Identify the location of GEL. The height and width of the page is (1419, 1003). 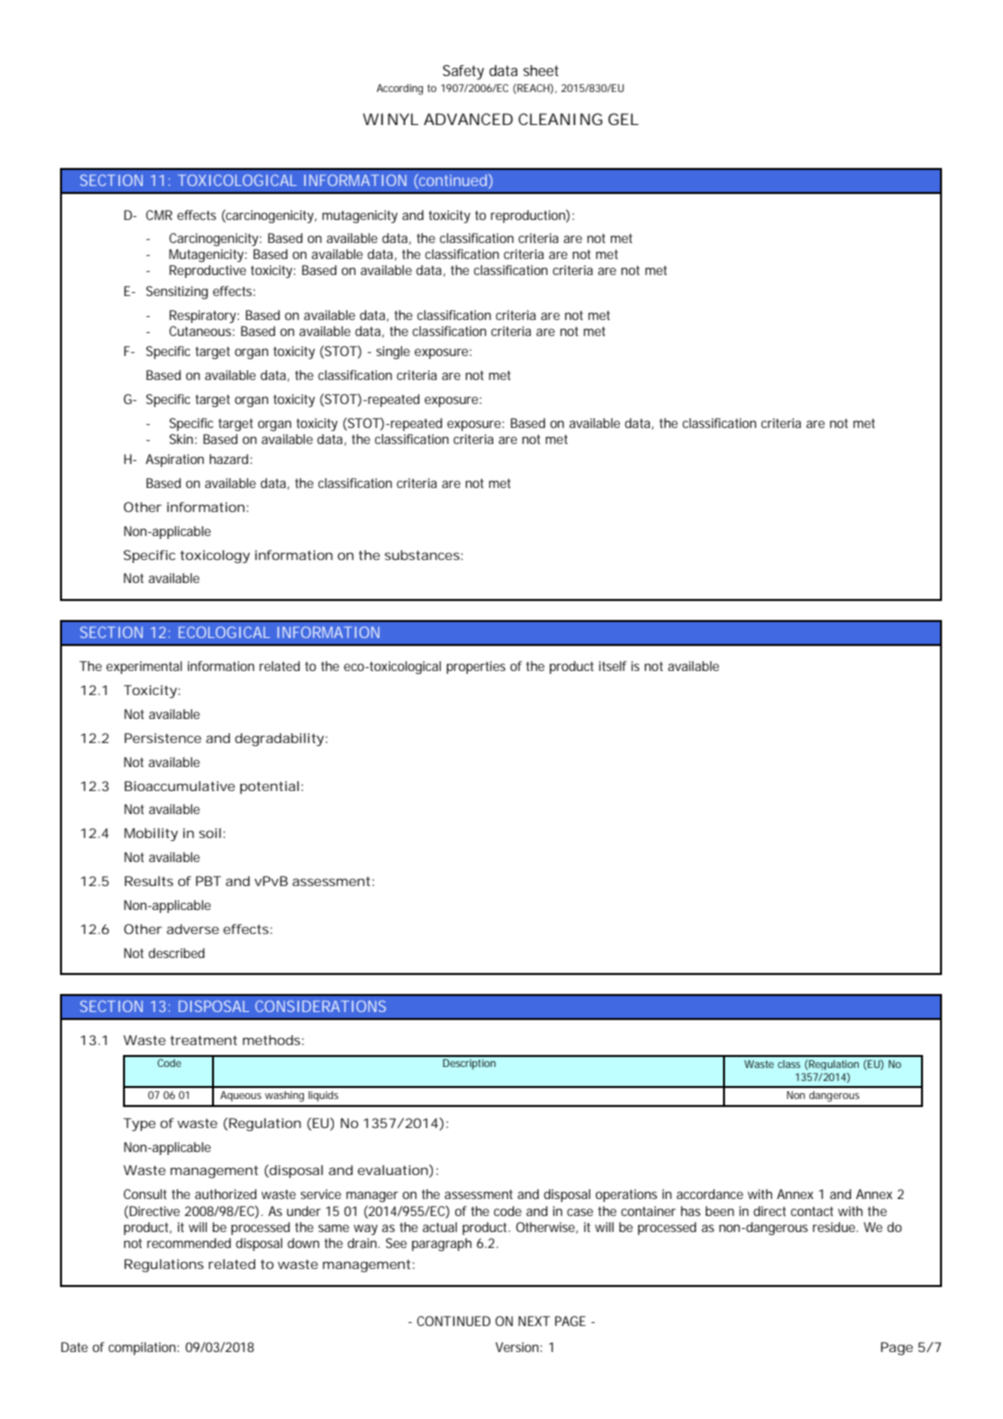
(623, 119).
